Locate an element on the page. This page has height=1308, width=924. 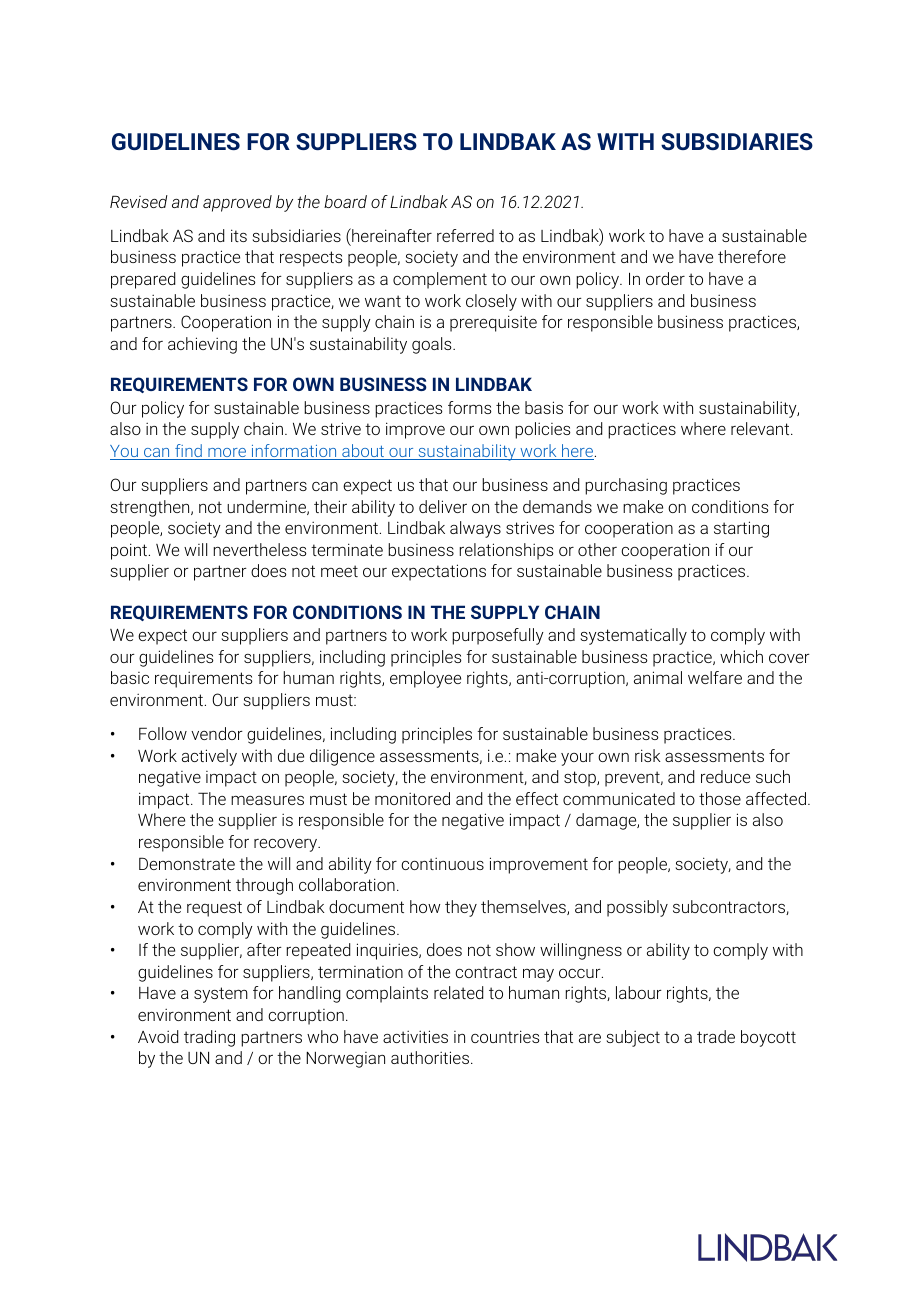
Demonstrate is located at coordinates (187, 863).
